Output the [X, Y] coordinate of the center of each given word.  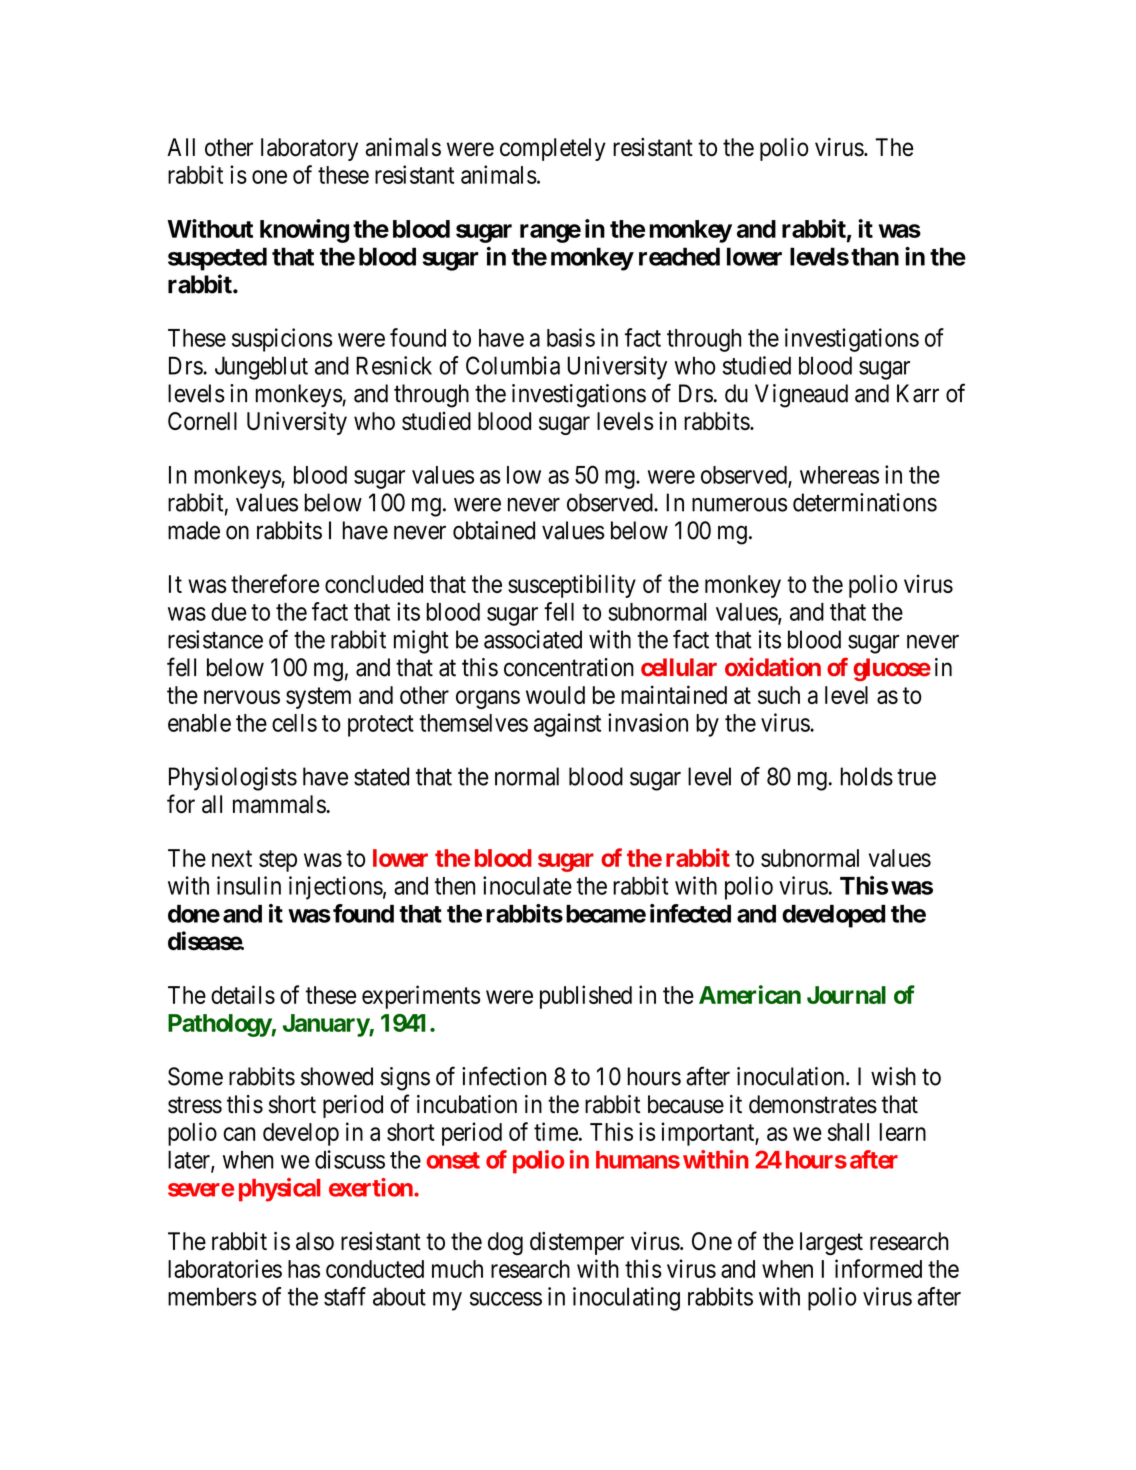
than [875, 256]
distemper [577, 1243]
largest [831, 1243]
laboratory [309, 149]
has [304, 1269]
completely [553, 149]
